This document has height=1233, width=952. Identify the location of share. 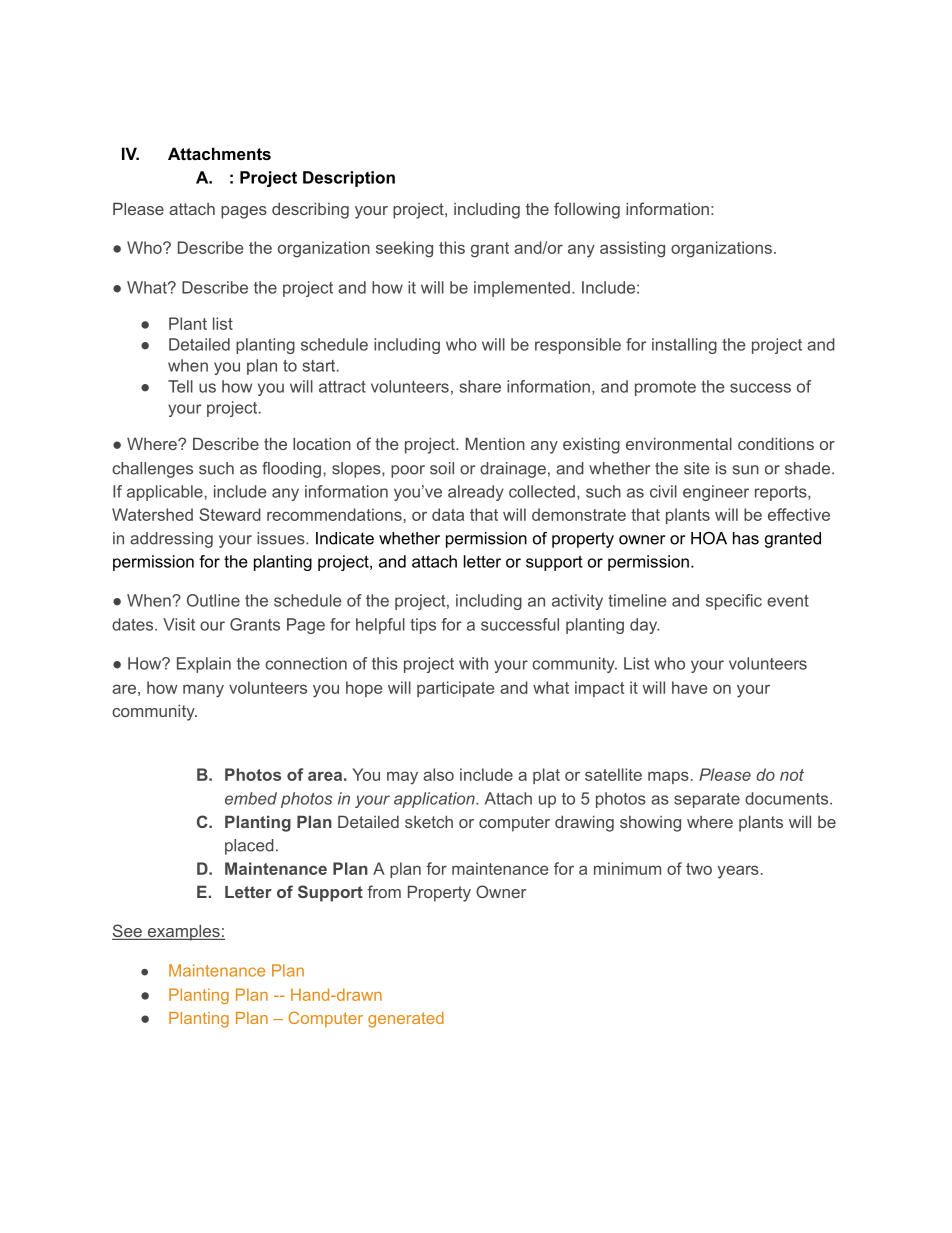
(480, 386).
